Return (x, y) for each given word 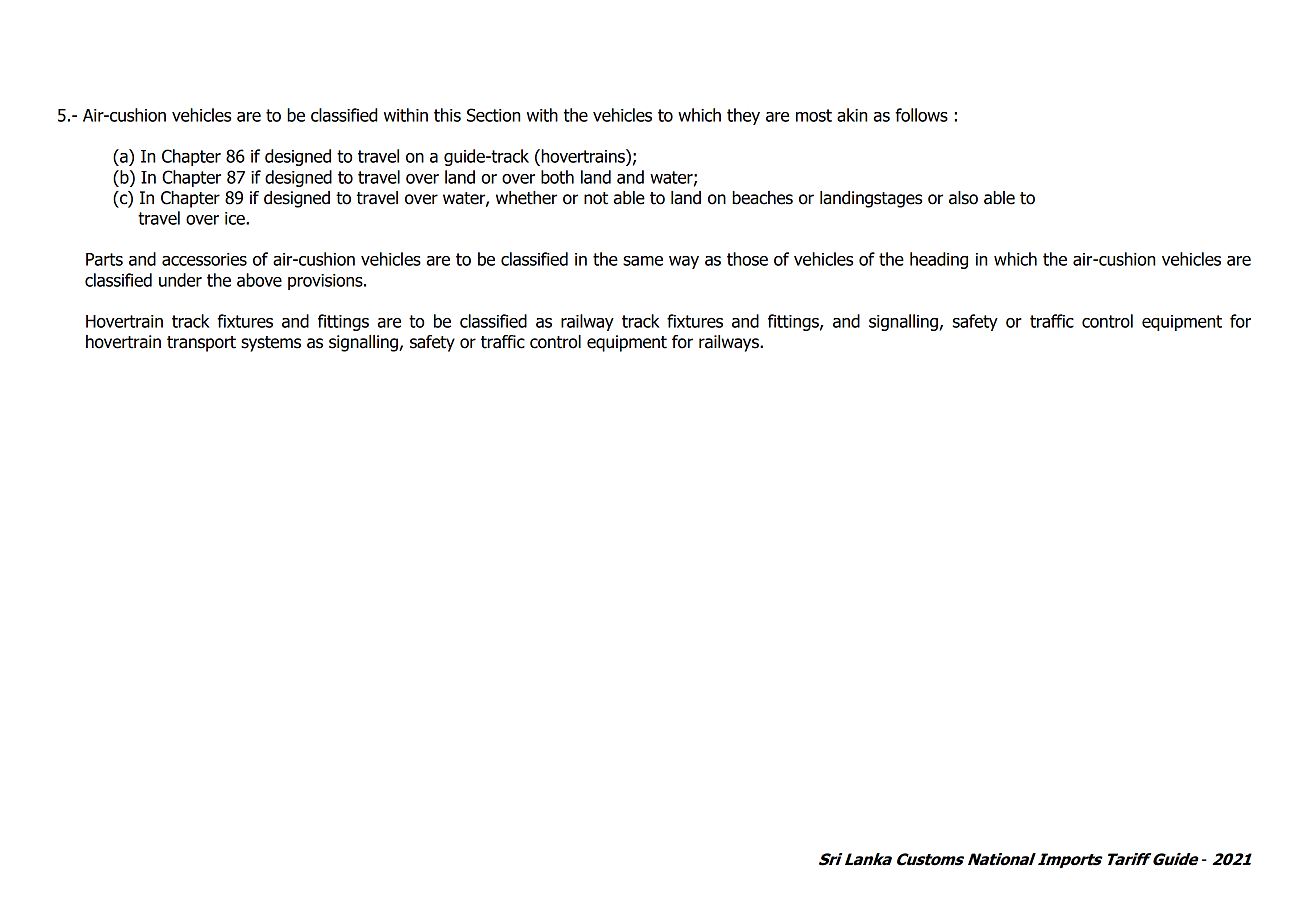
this (447, 115)
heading (939, 260)
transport (201, 344)
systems (271, 344)
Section (493, 115)
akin (852, 115)
